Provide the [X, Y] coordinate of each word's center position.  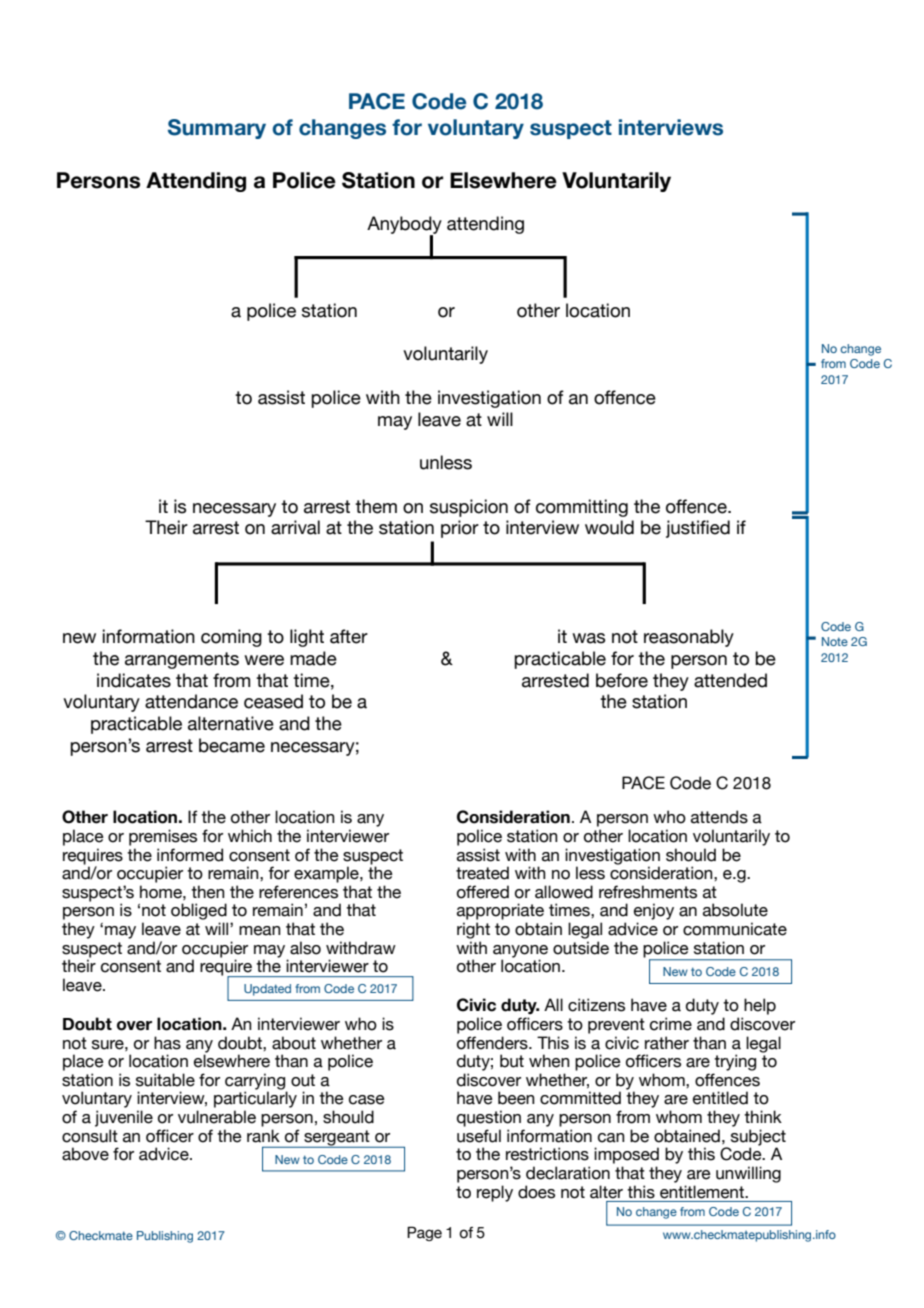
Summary [217, 129]
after [349, 636]
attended [730, 680]
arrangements [182, 660]
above [85, 1154]
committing [582, 508]
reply [495, 1193]
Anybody [404, 226]
